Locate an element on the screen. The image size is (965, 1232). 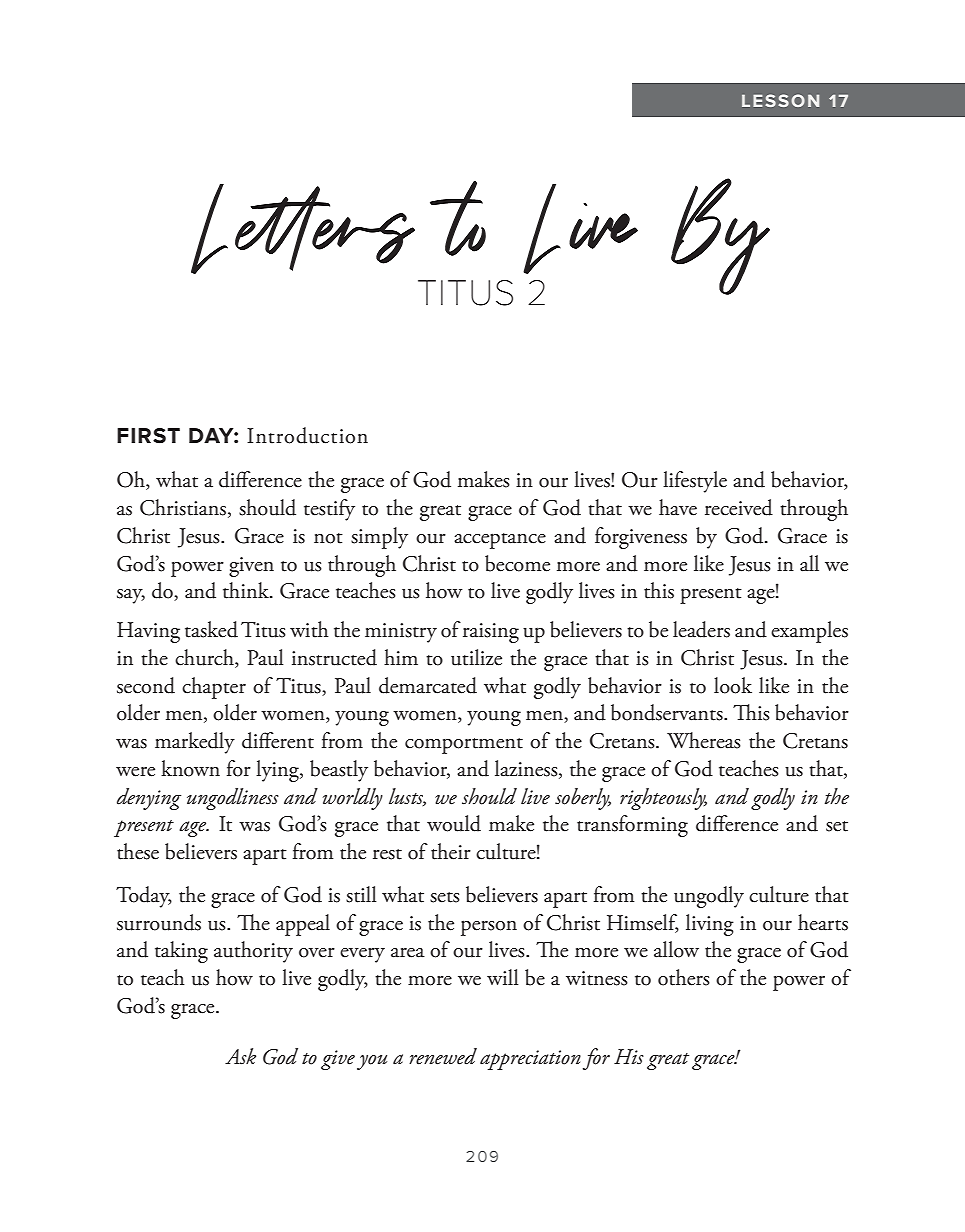
Letters is located at coordinates (303, 229).
